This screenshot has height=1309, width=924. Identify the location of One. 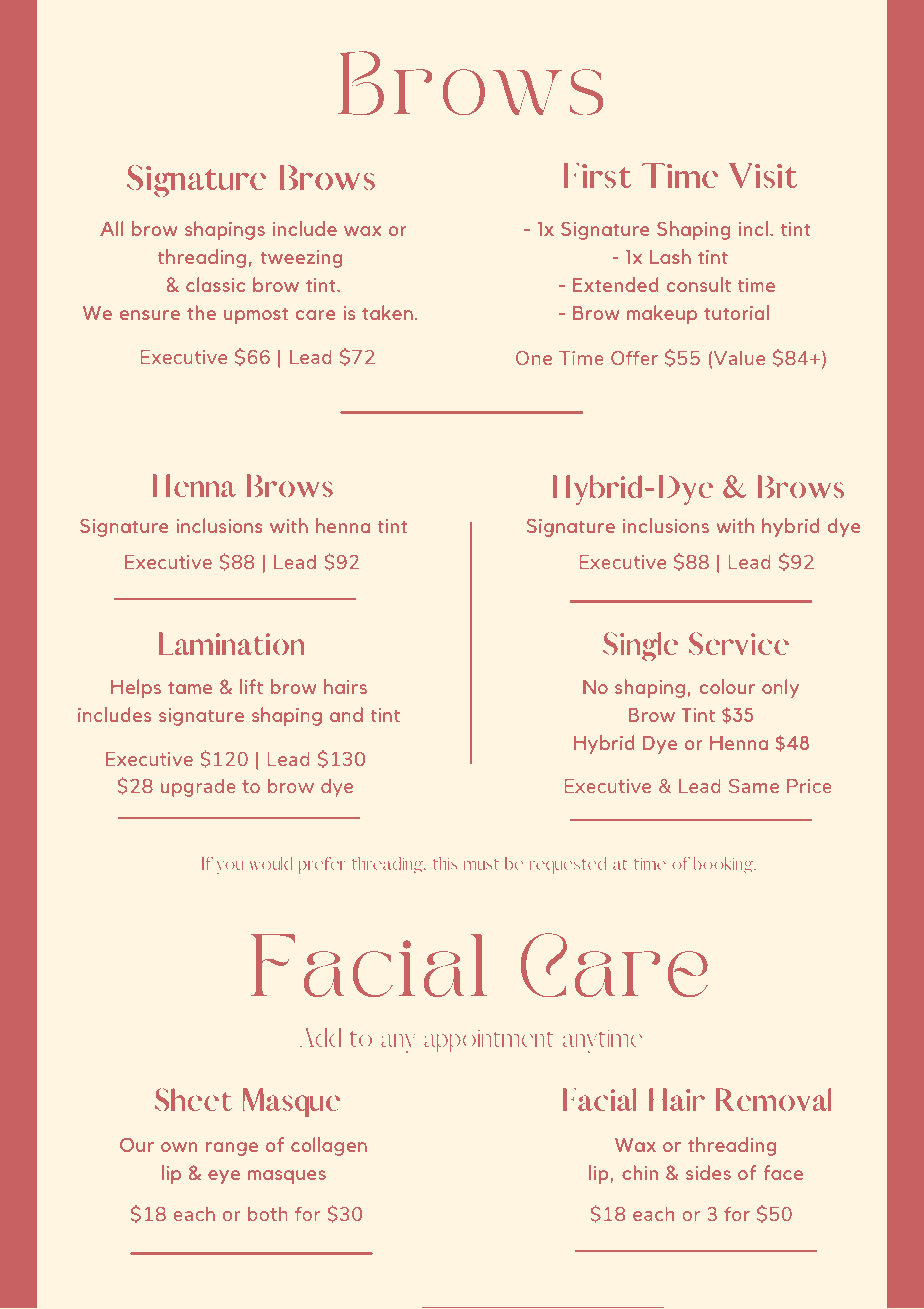
(534, 358).
